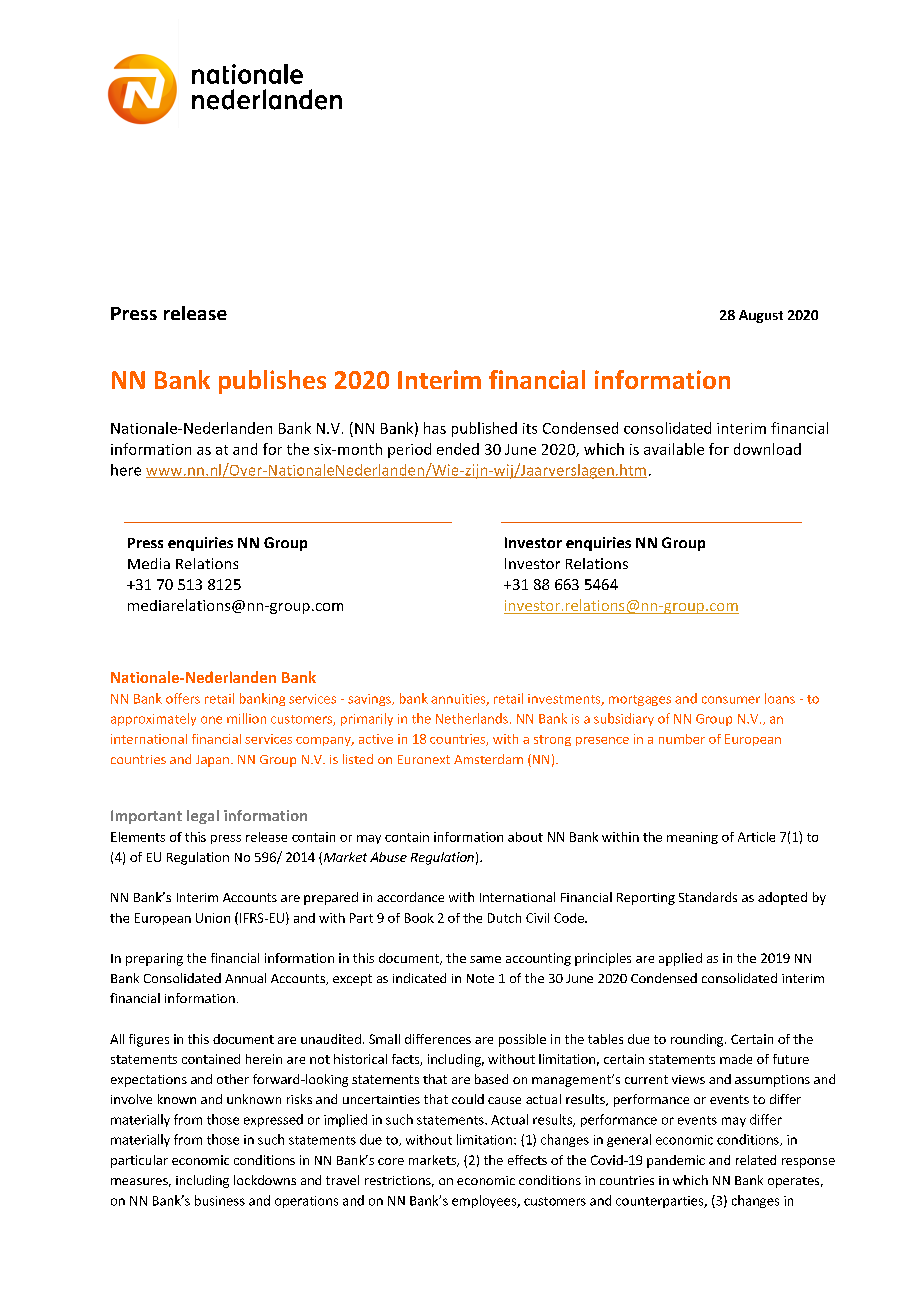  I want to click on August, so click(761, 316).
